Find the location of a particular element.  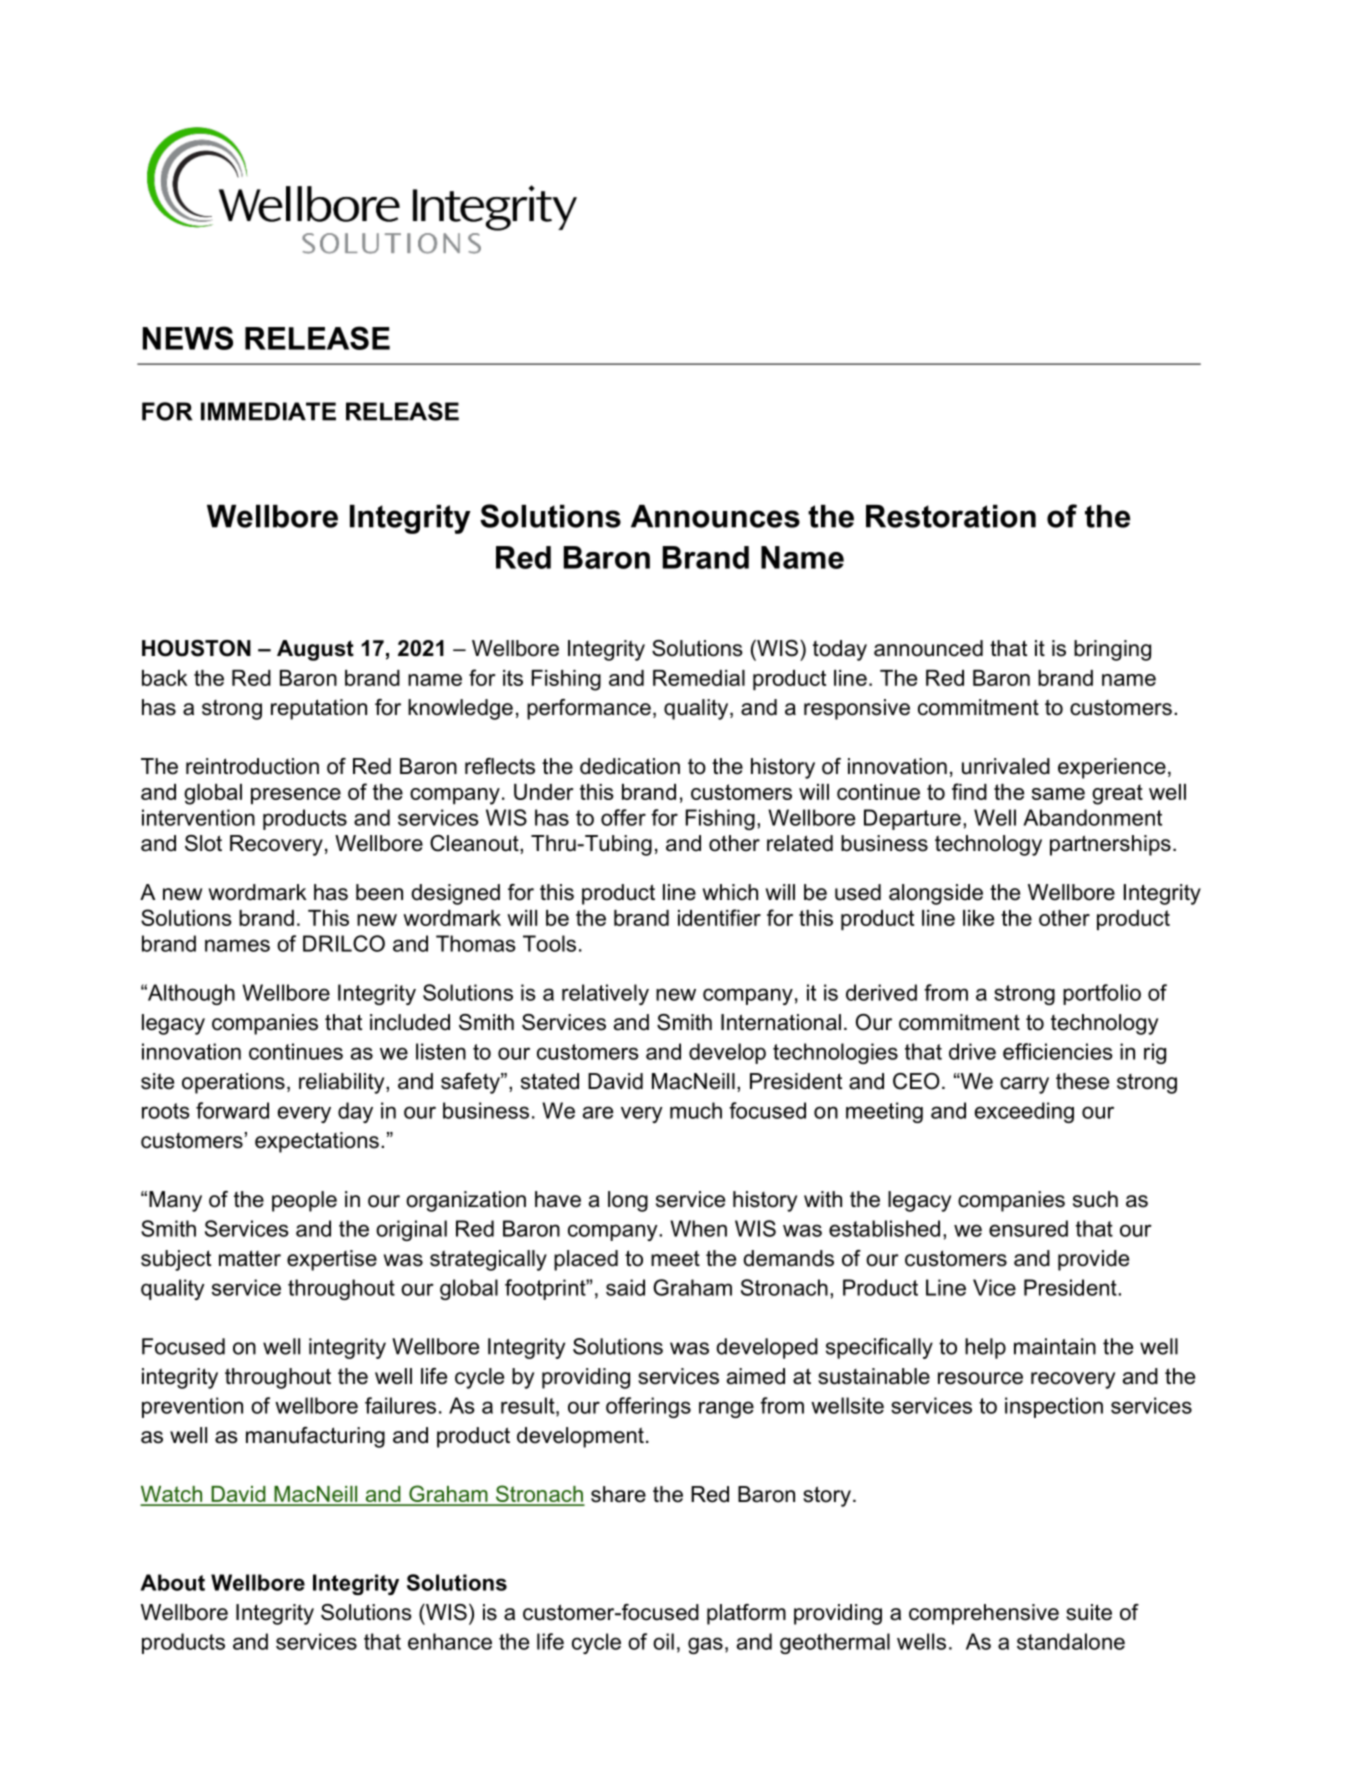

presence is located at coordinates (296, 796).
